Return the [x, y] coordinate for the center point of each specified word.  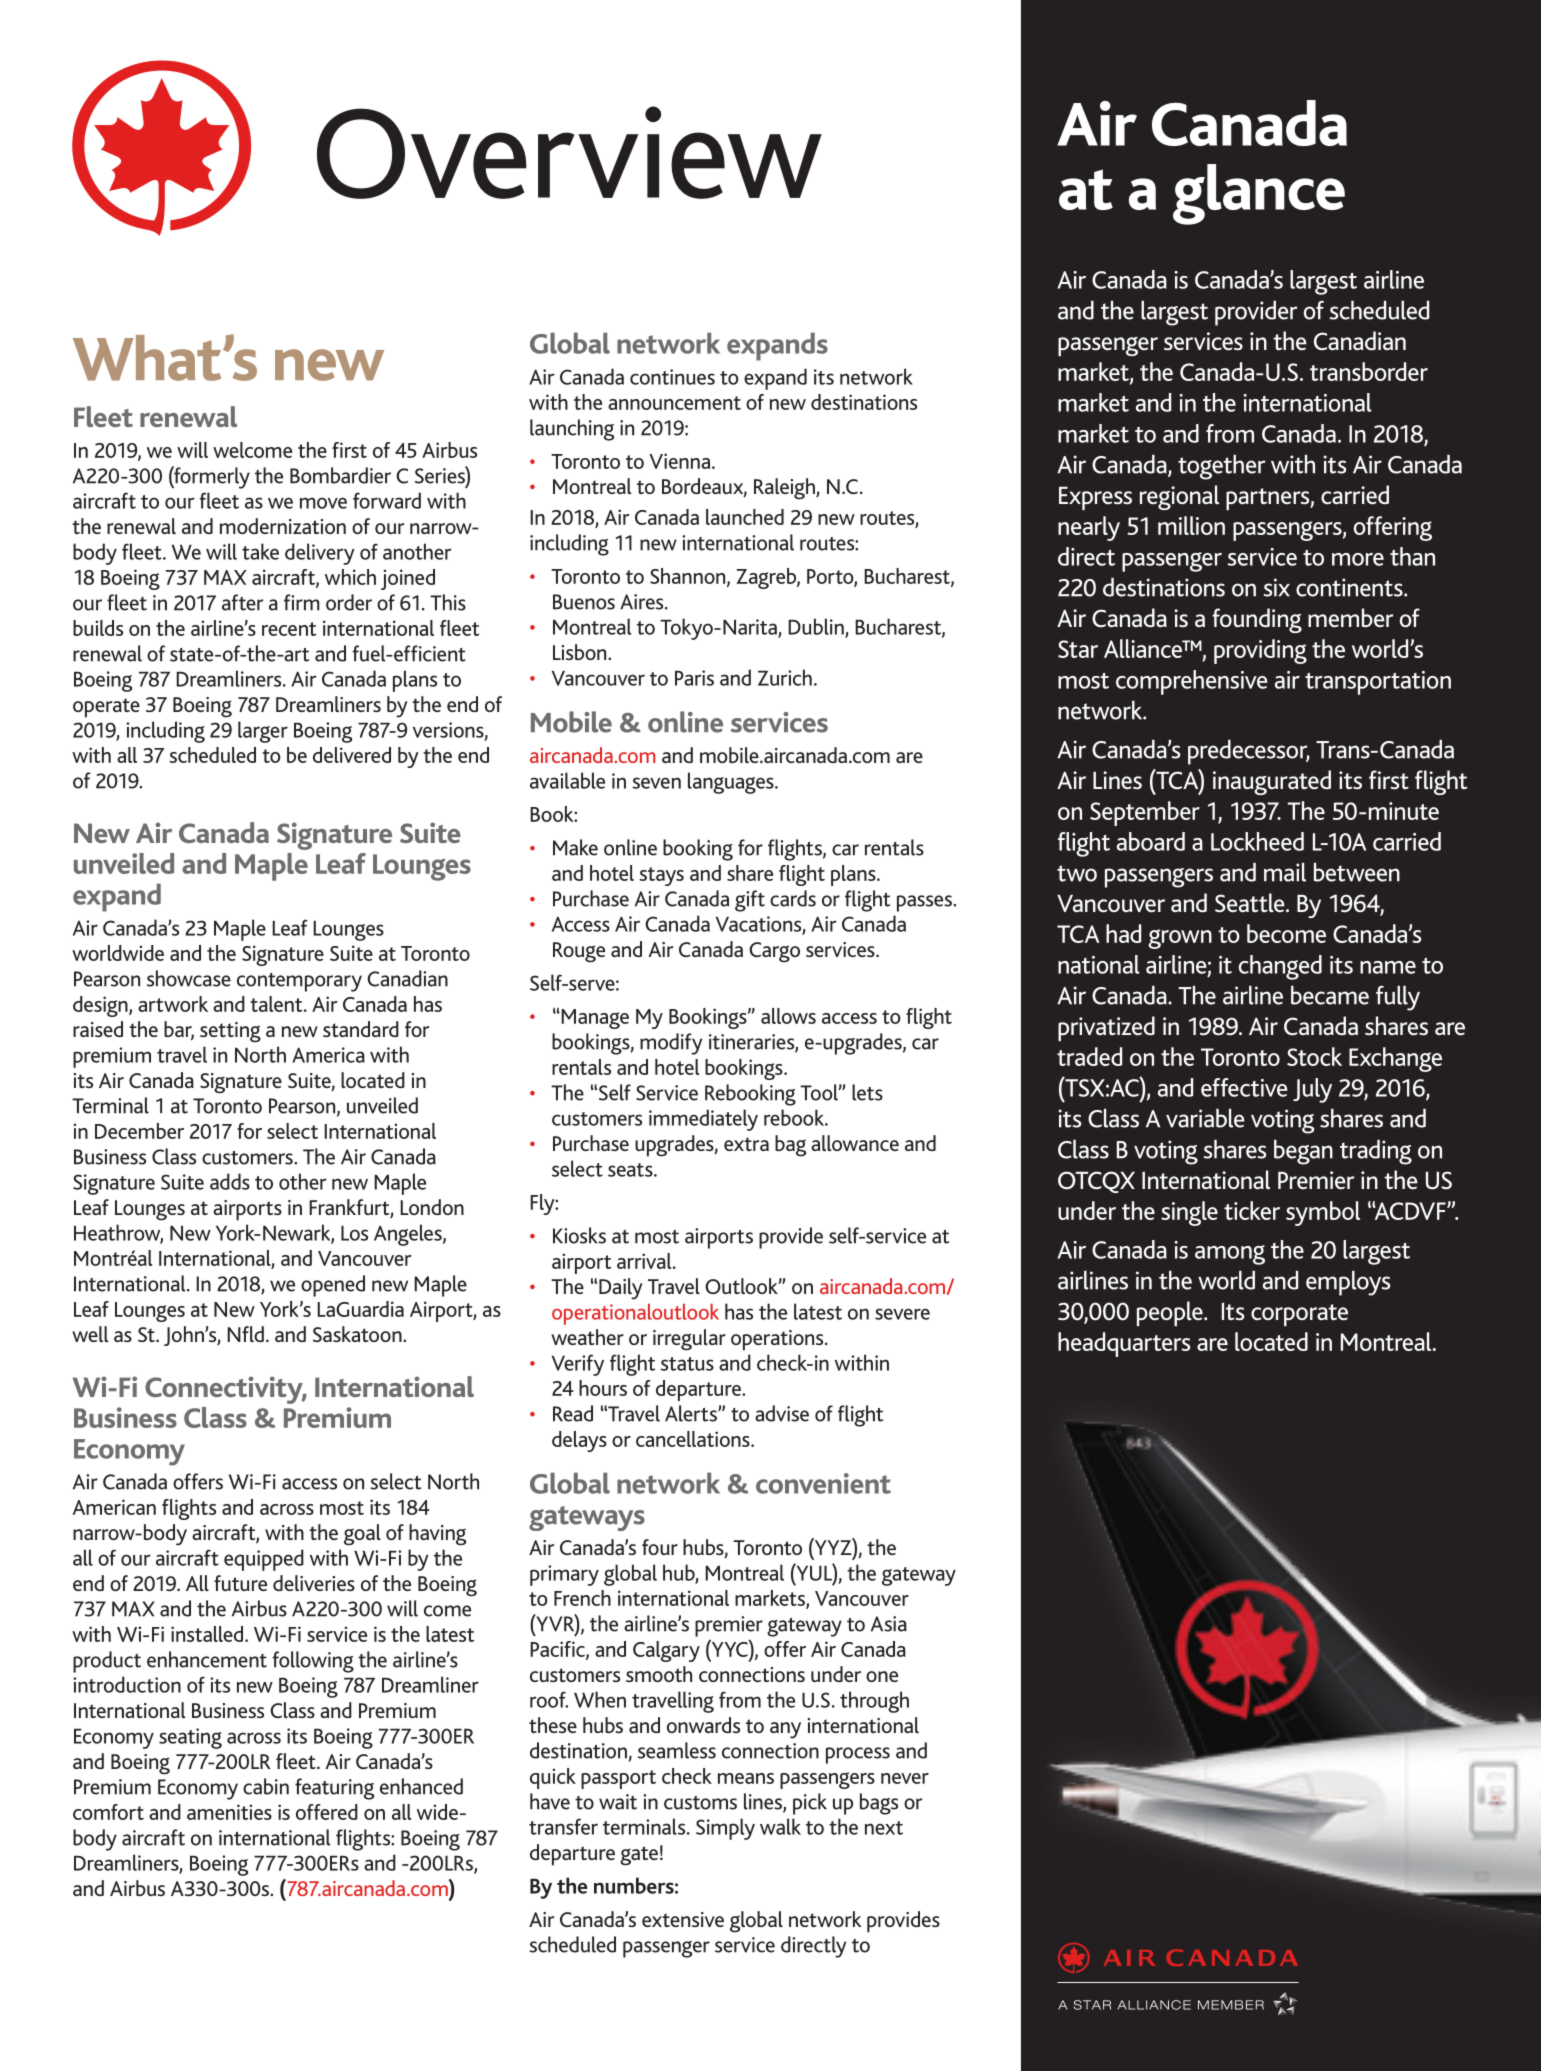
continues [672, 377]
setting [230, 1032]
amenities [229, 1812]
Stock [1314, 1056]
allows [788, 1016]
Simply [725, 1829]
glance [1259, 194]
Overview [569, 152]
